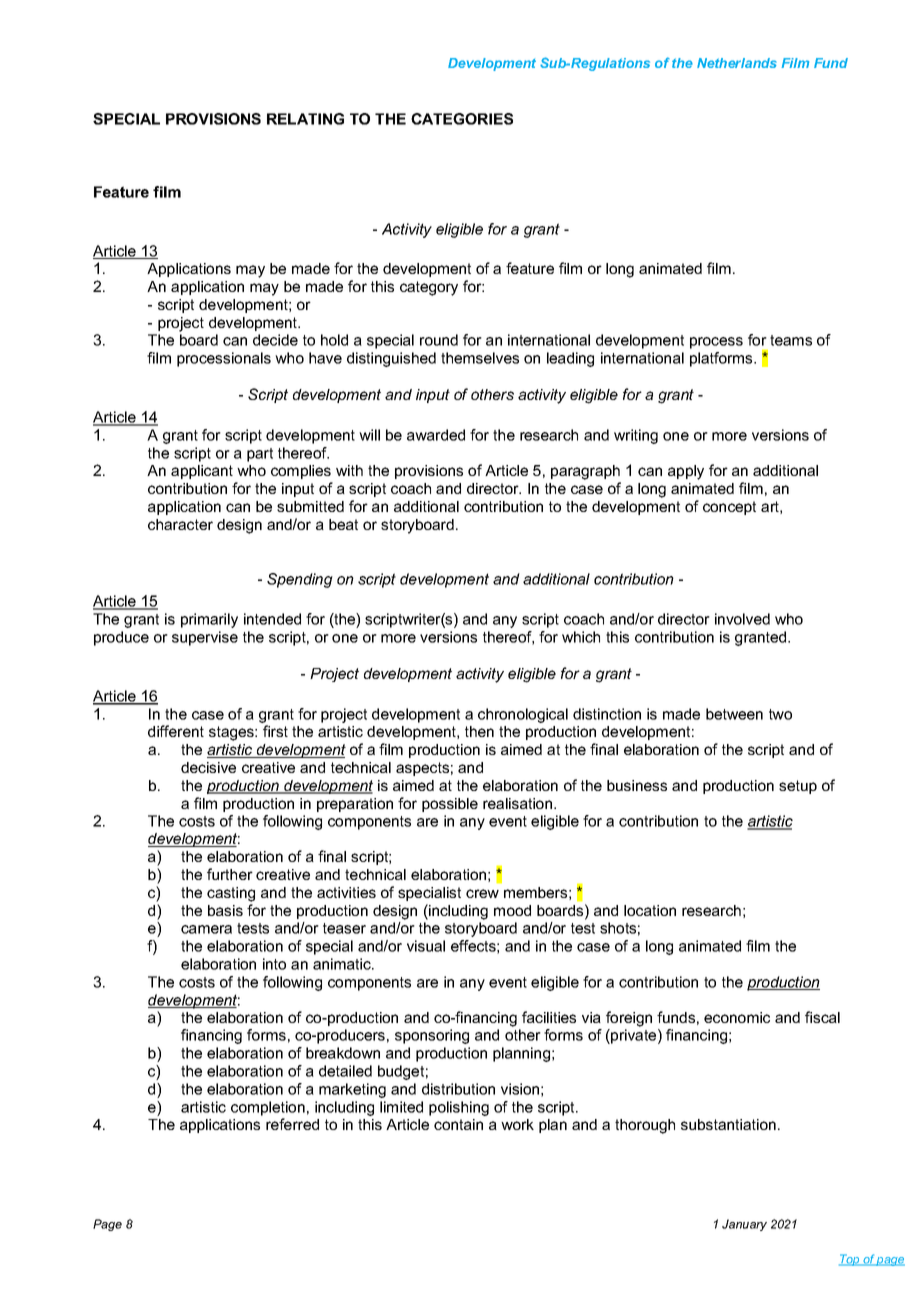 Image resolution: width=924 pixels, height=1308 pixels. I want to click on further, so click(230, 874).
